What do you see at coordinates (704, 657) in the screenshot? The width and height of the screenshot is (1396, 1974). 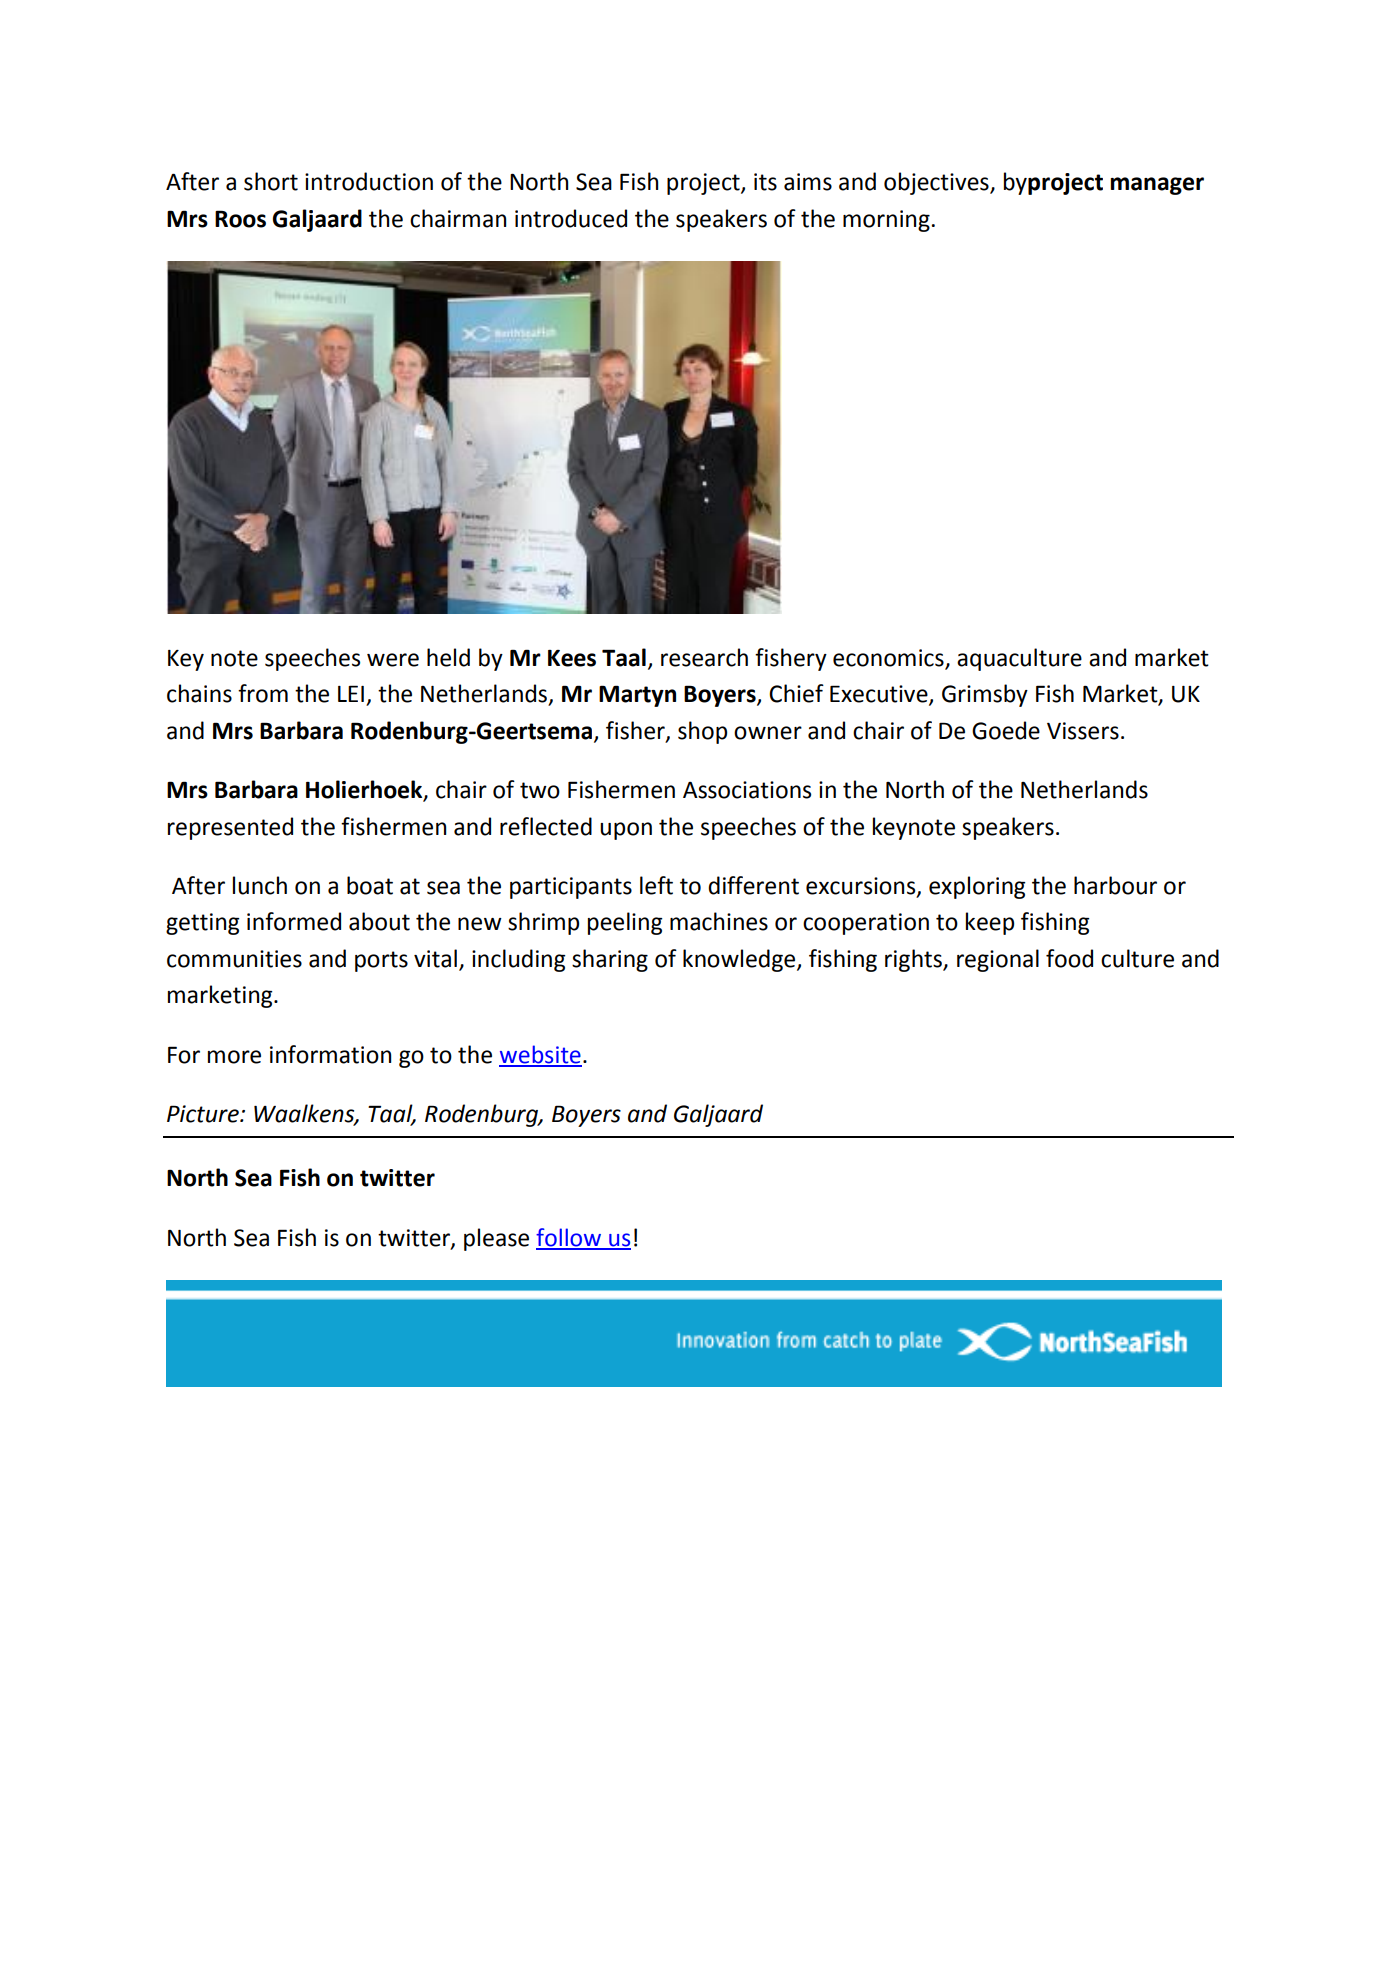 I see `research` at bounding box center [704, 657].
